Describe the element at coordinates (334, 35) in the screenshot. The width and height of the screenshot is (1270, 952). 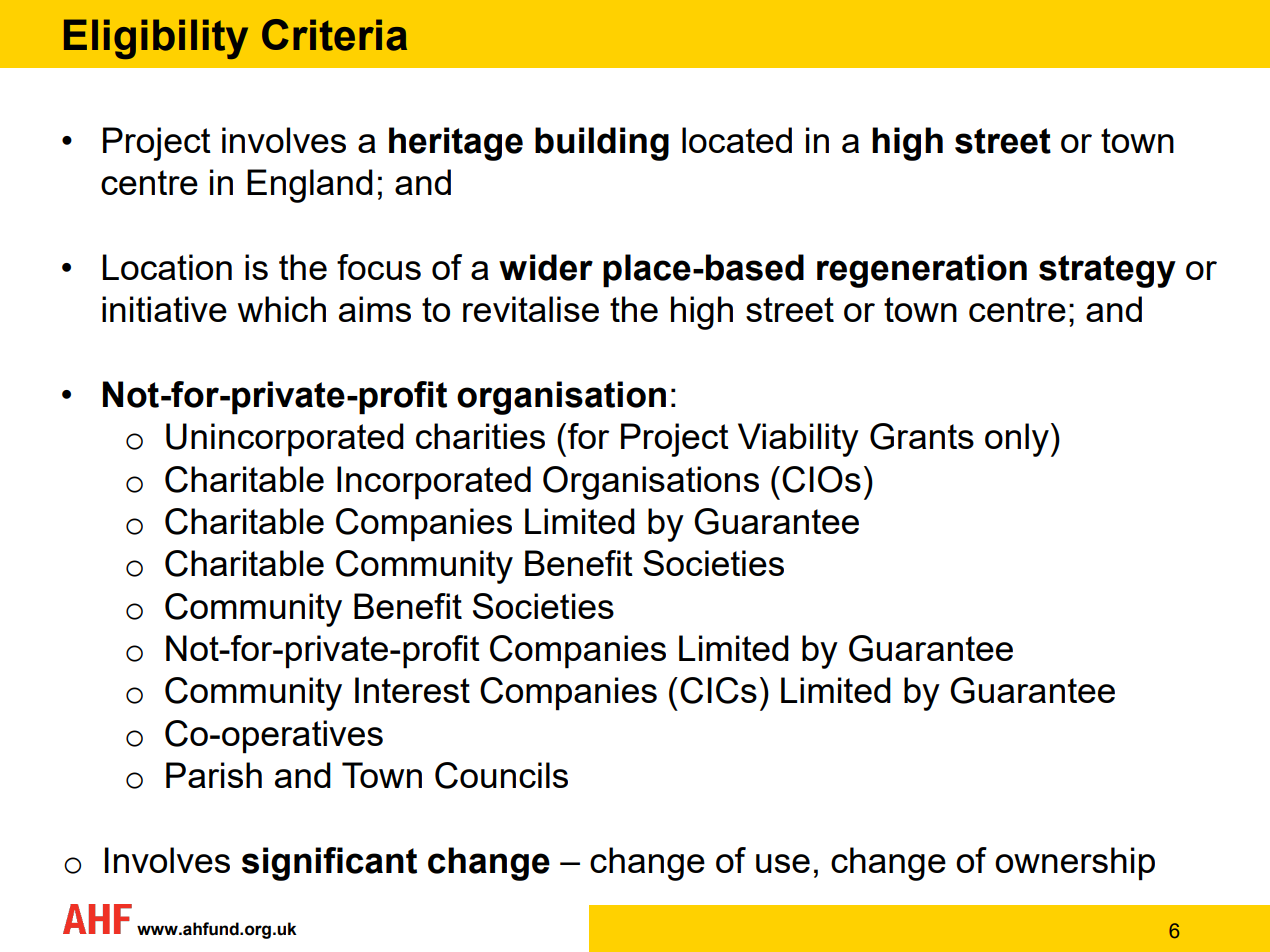
I see `Criteria` at that location.
